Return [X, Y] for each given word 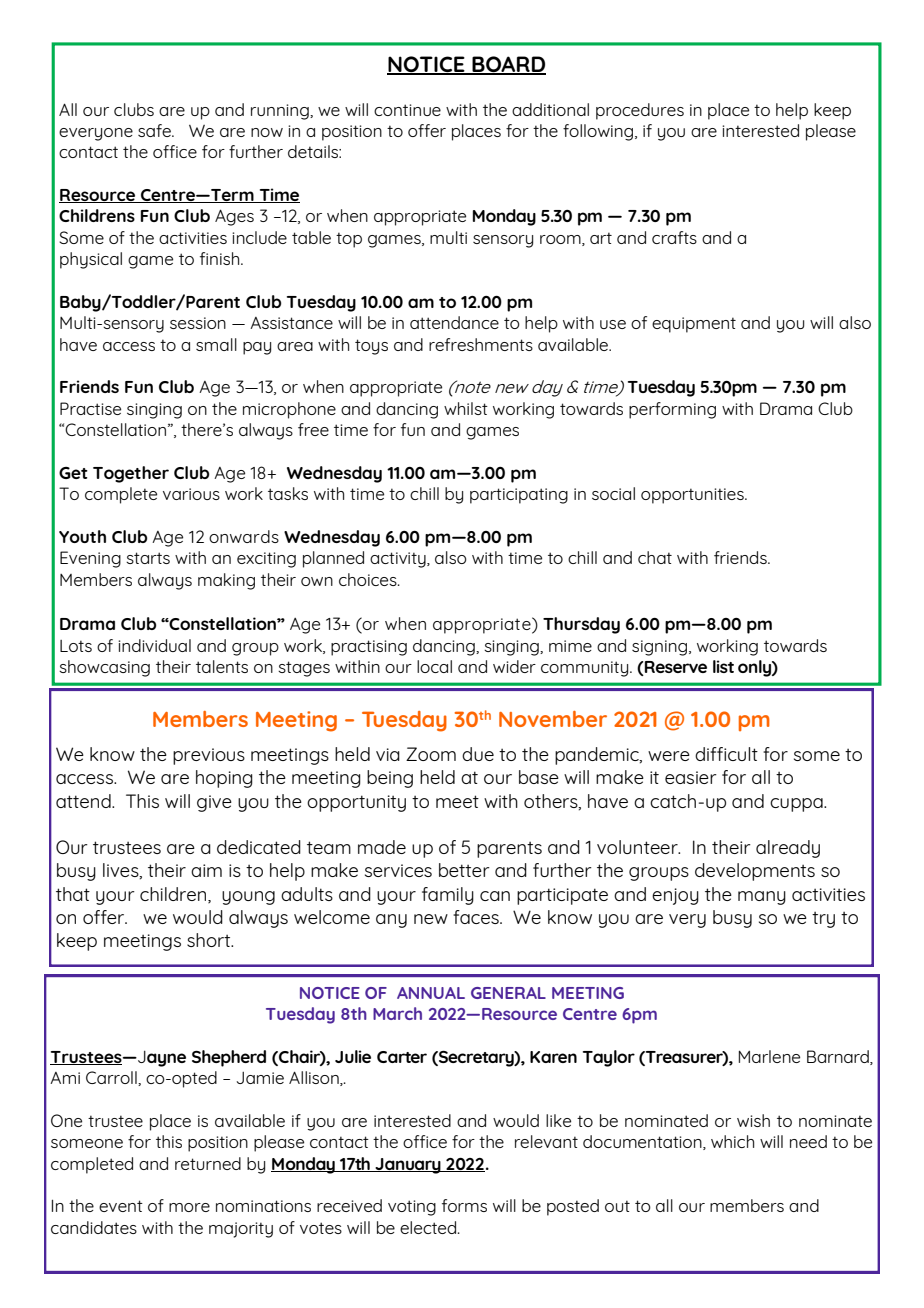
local [434, 666]
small [216, 344]
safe [155, 130]
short [210, 940]
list [723, 666]
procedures [640, 111]
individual [154, 645]
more [189, 1207]
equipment [694, 325]
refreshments [481, 344]
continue [407, 110]
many [762, 898]
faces [477, 917]
